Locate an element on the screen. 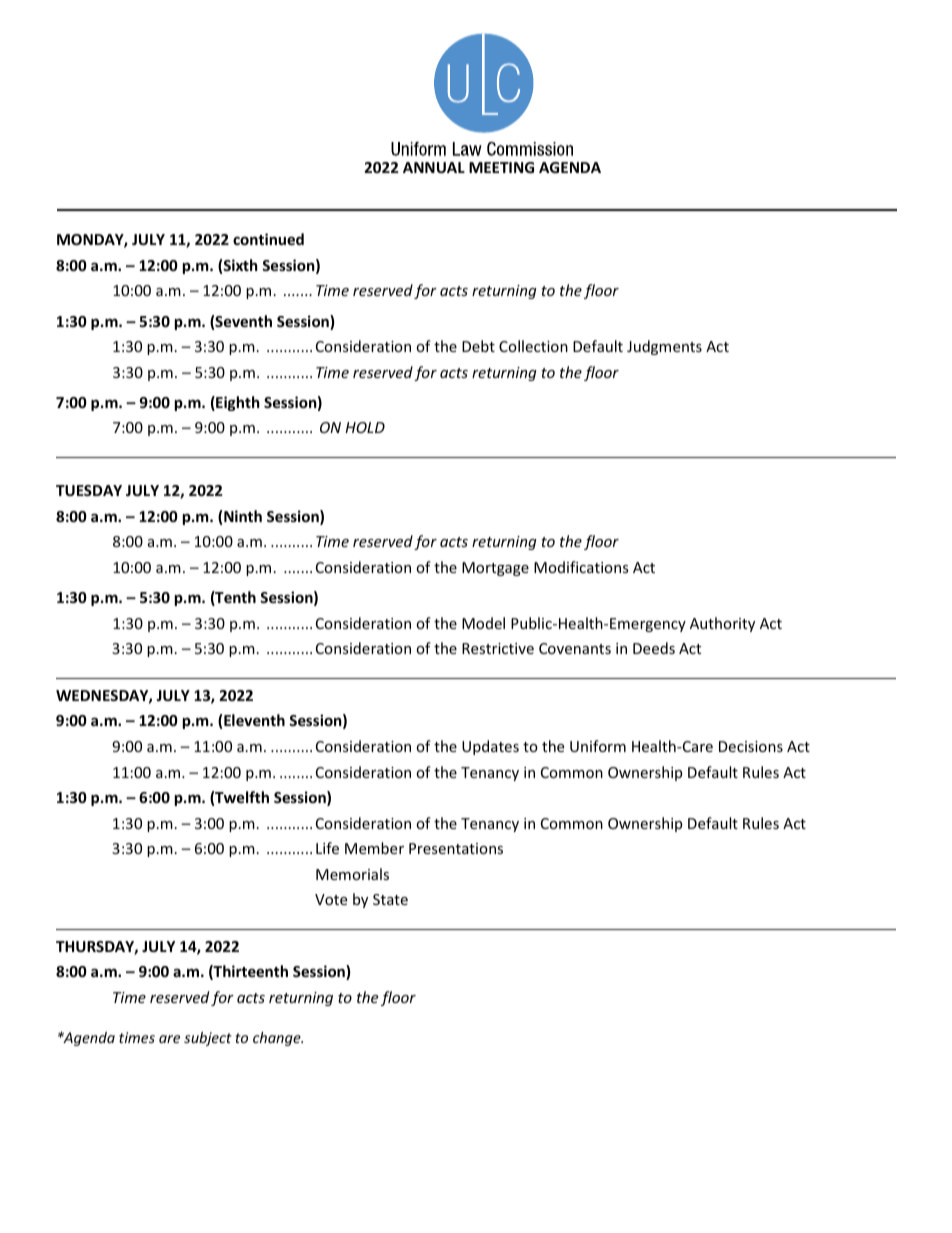 The width and height of the screenshot is (952, 1233). Ninth is located at coordinates (243, 516).
